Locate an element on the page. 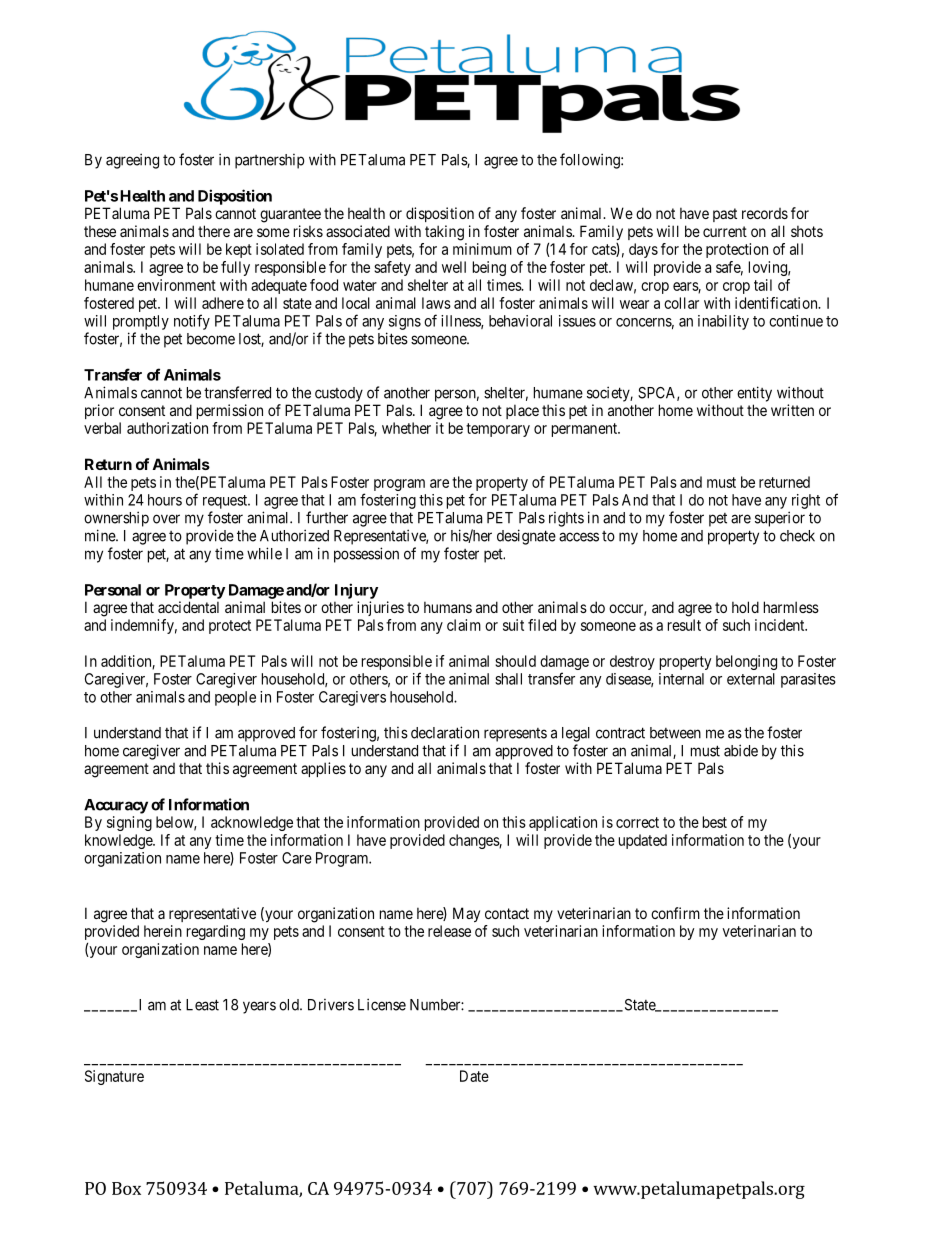  partnership is located at coordinates (269, 161).
